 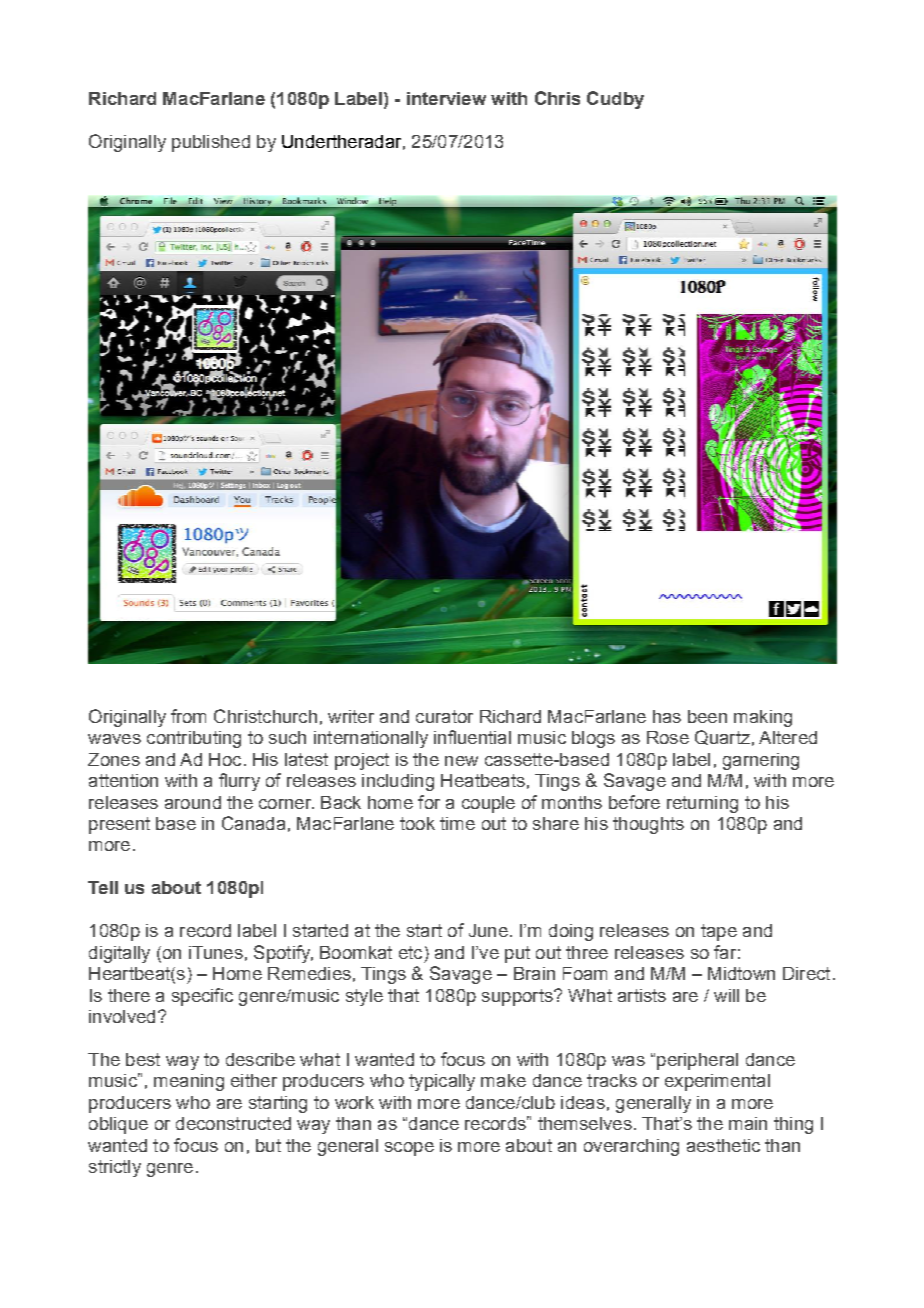 I want to click on making, so click(x=763, y=718).
